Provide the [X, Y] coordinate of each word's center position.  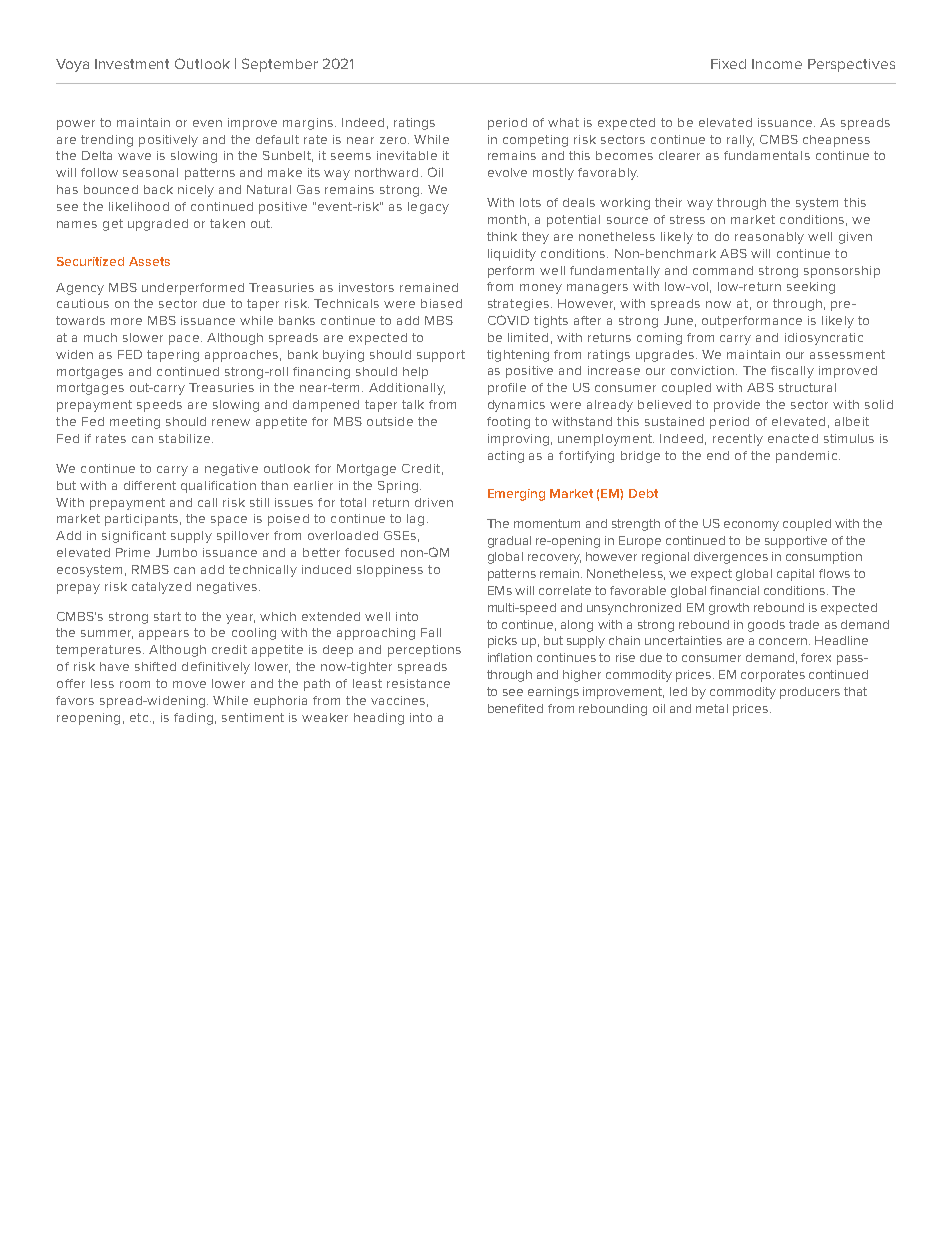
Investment [132, 64]
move [189, 684]
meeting [135, 423]
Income [777, 64]
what [563, 122]
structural [807, 387]
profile [507, 389]
